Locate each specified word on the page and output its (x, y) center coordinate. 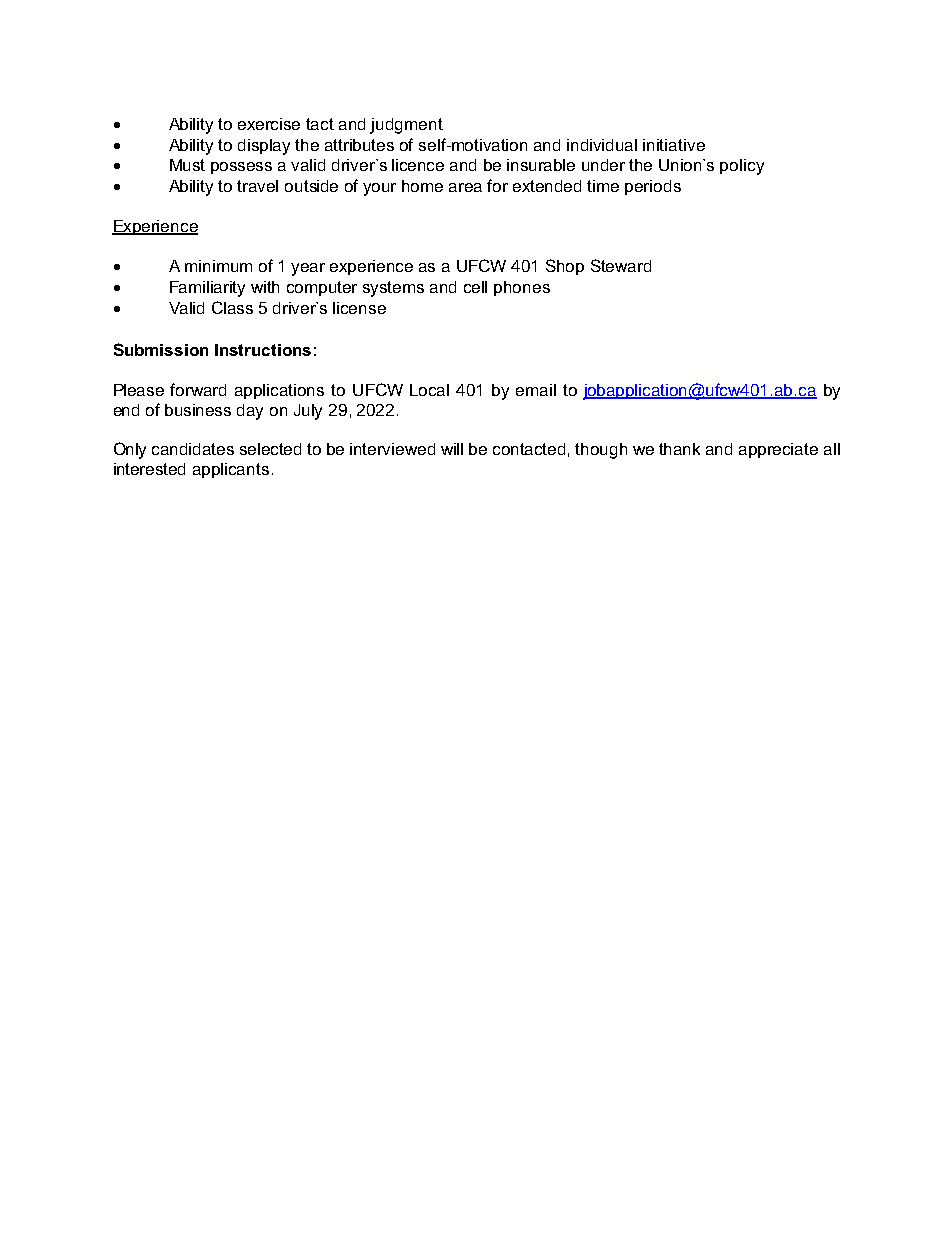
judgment (406, 126)
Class (232, 307)
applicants (231, 470)
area (465, 187)
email (536, 390)
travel (257, 186)
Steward (621, 265)
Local (429, 390)
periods (653, 187)
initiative (674, 145)
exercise (269, 124)
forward (198, 389)
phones (522, 288)
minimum (218, 266)
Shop (565, 267)
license (359, 308)
